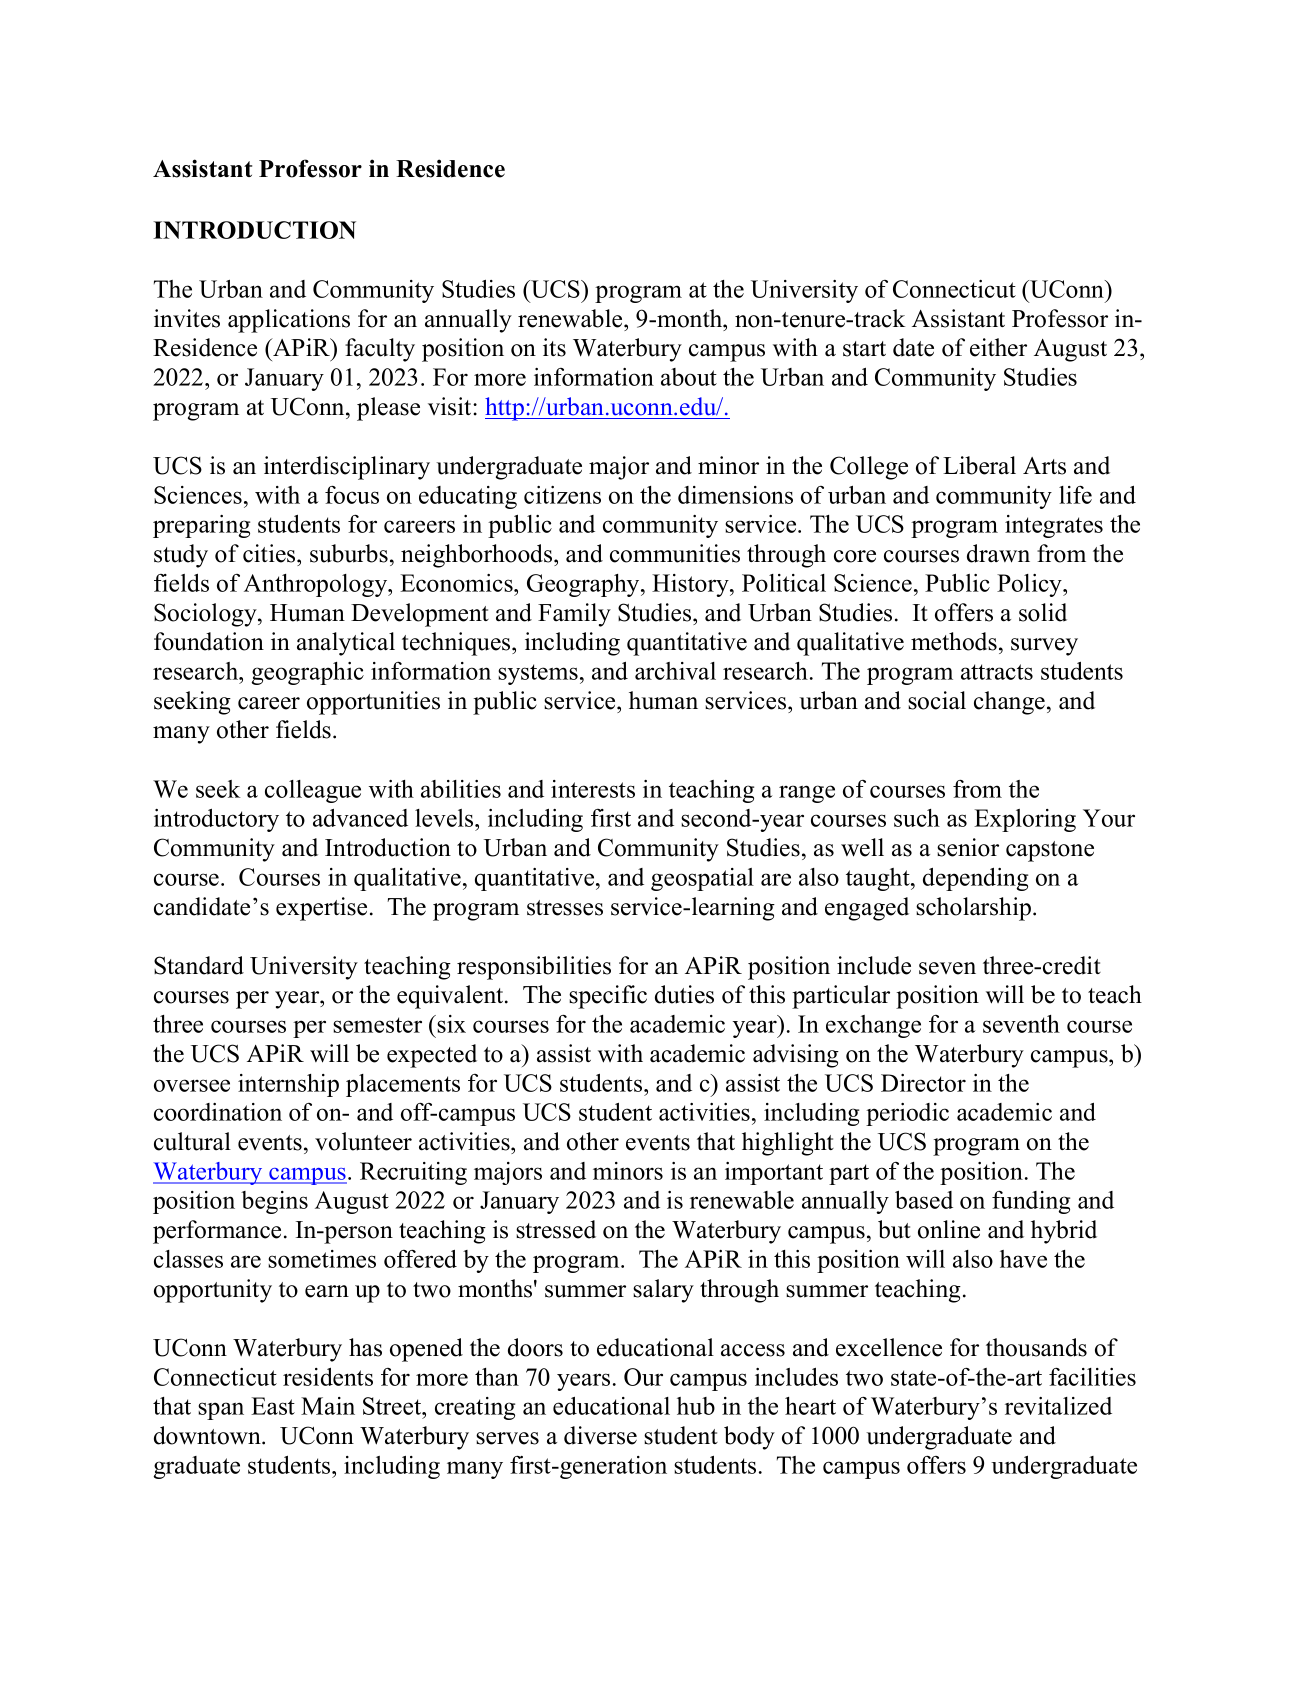  What do you see at coordinates (273, 1406) in the screenshot?
I see `East` at bounding box center [273, 1406].
